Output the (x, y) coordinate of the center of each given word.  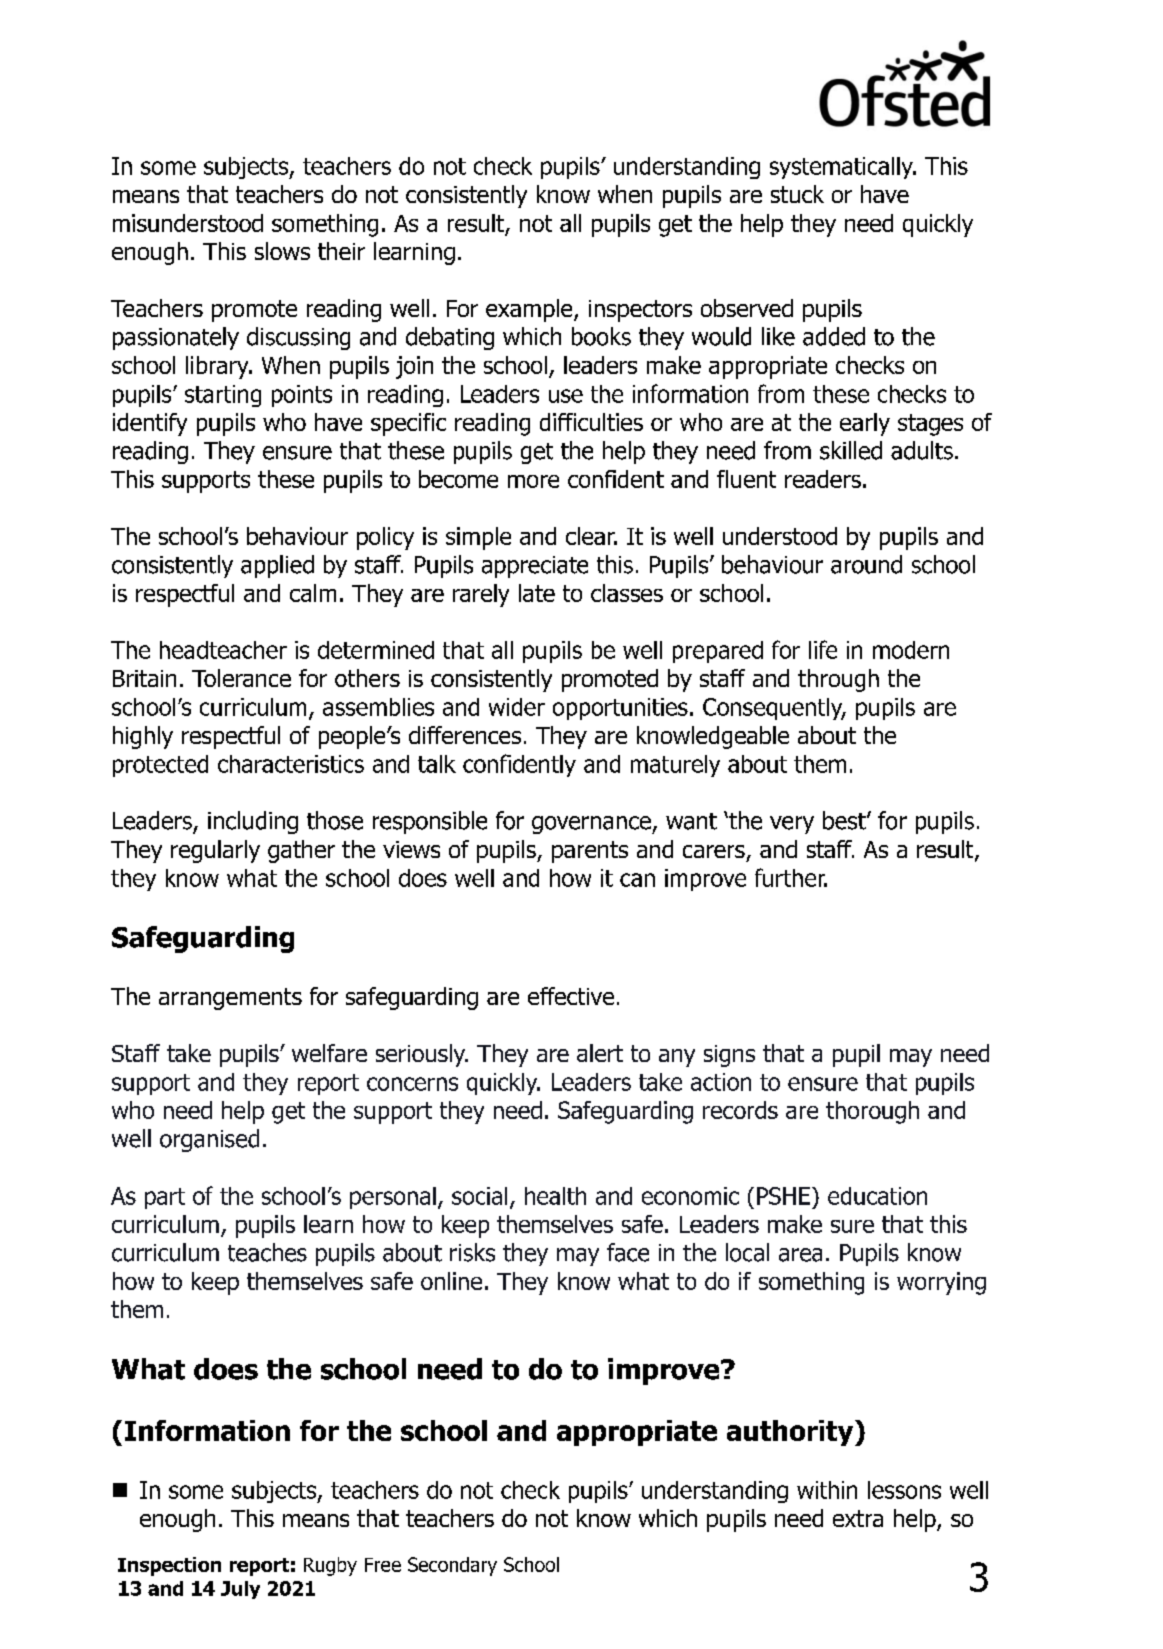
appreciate (535, 567)
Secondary (452, 1566)
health (555, 1196)
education (877, 1196)
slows (282, 251)
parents (590, 852)
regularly (215, 851)
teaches (267, 1252)
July (240, 1590)
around (866, 564)
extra (858, 1518)
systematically (842, 168)
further (791, 877)
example (530, 310)
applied (277, 566)
